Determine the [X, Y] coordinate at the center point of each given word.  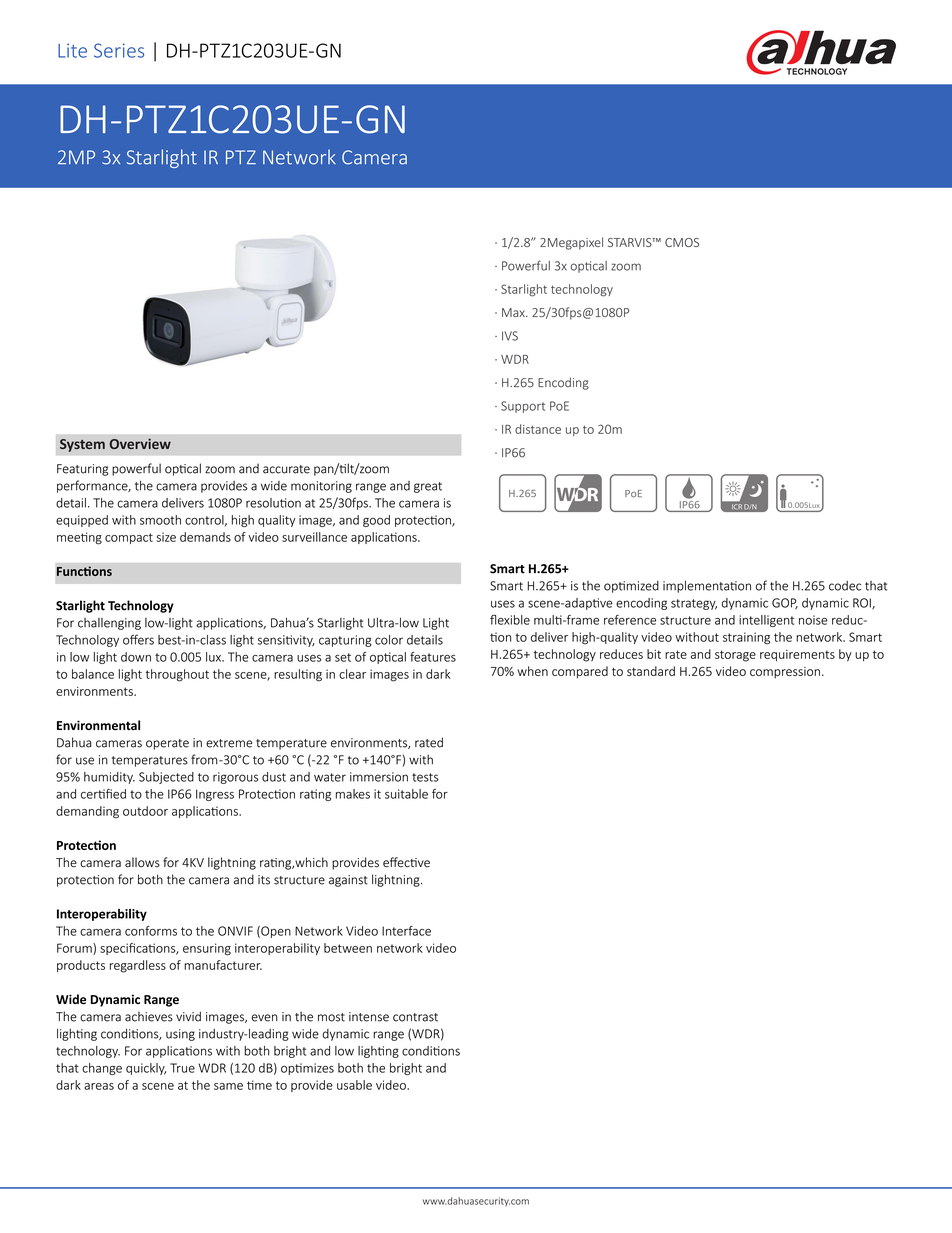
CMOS [682, 242]
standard [651, 671]
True [182, 1068]
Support [523, 407]
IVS [510, 336]
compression [785, 673]
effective [406, 862]
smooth [160, 520]
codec [845, 586]
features [433, 657]
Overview [140, 443]
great [428, 487]
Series [119, 50]
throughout [177, 675]
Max [514, 312]
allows [142, 862]
